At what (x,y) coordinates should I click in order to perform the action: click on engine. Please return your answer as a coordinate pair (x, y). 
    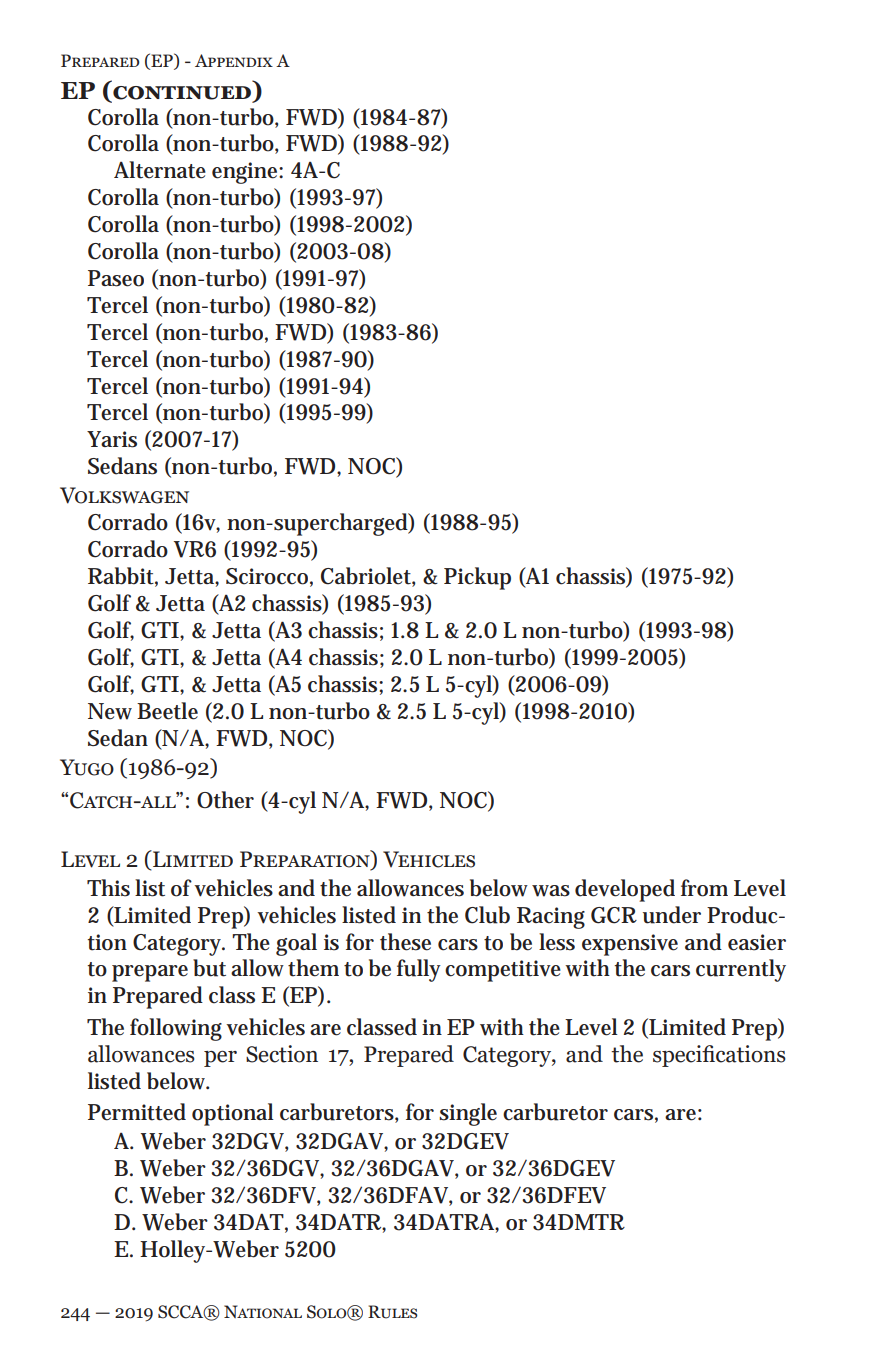
    Looking at the image, I should click on (246, 173).
